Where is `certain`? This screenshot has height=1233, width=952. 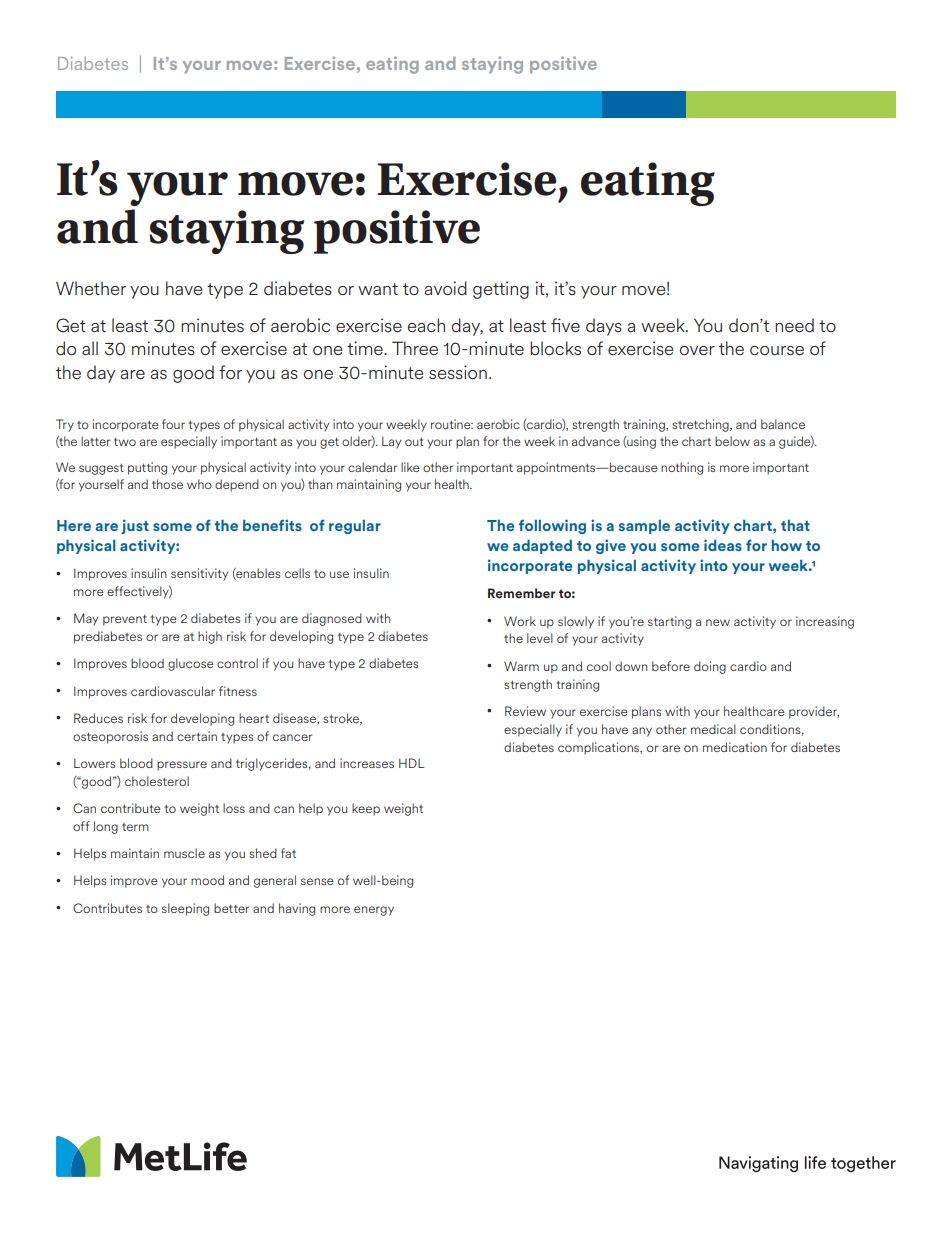
certain is located at coordinates (197, 736).
